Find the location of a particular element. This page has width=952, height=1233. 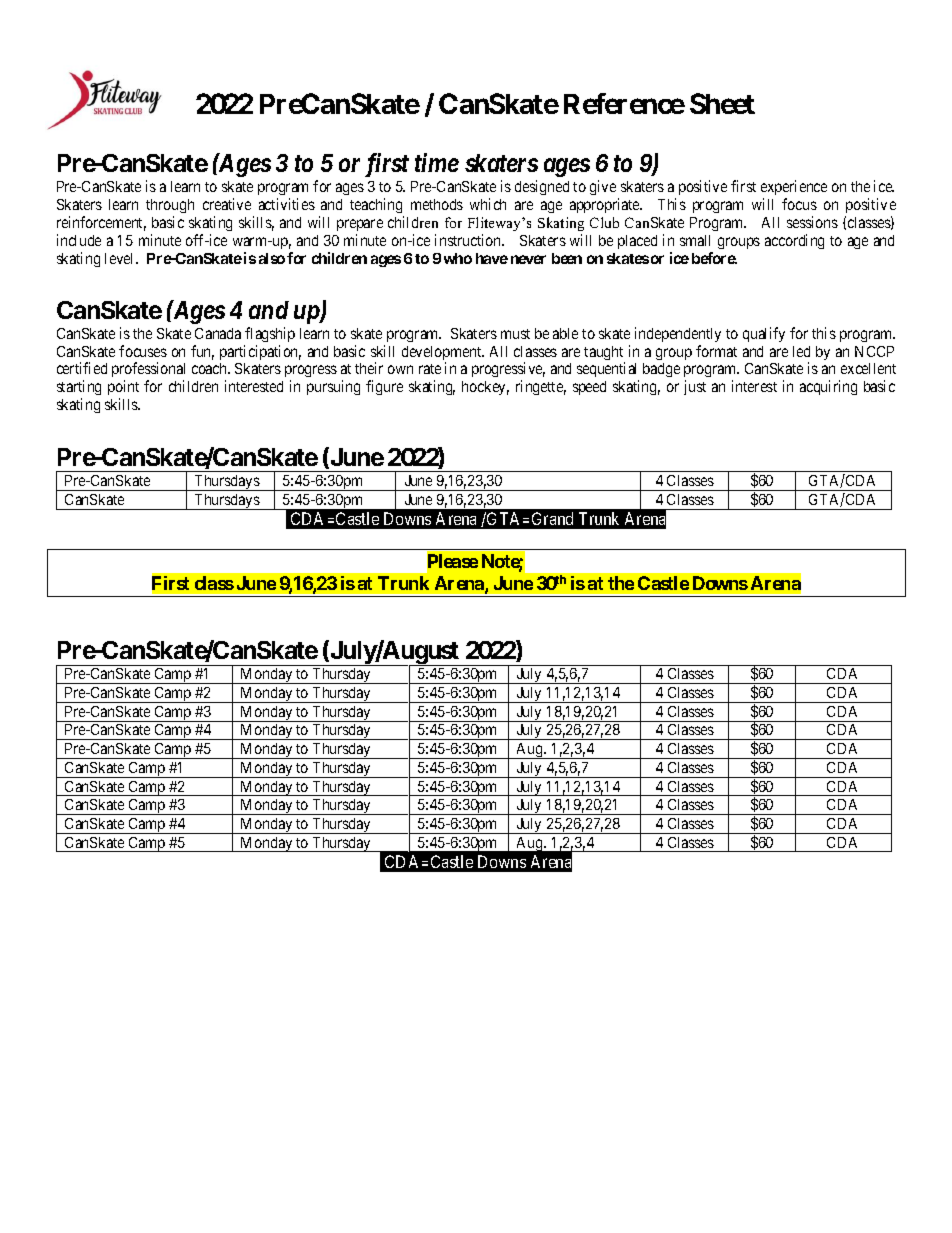

experience is located at coordinates (794, 187).
